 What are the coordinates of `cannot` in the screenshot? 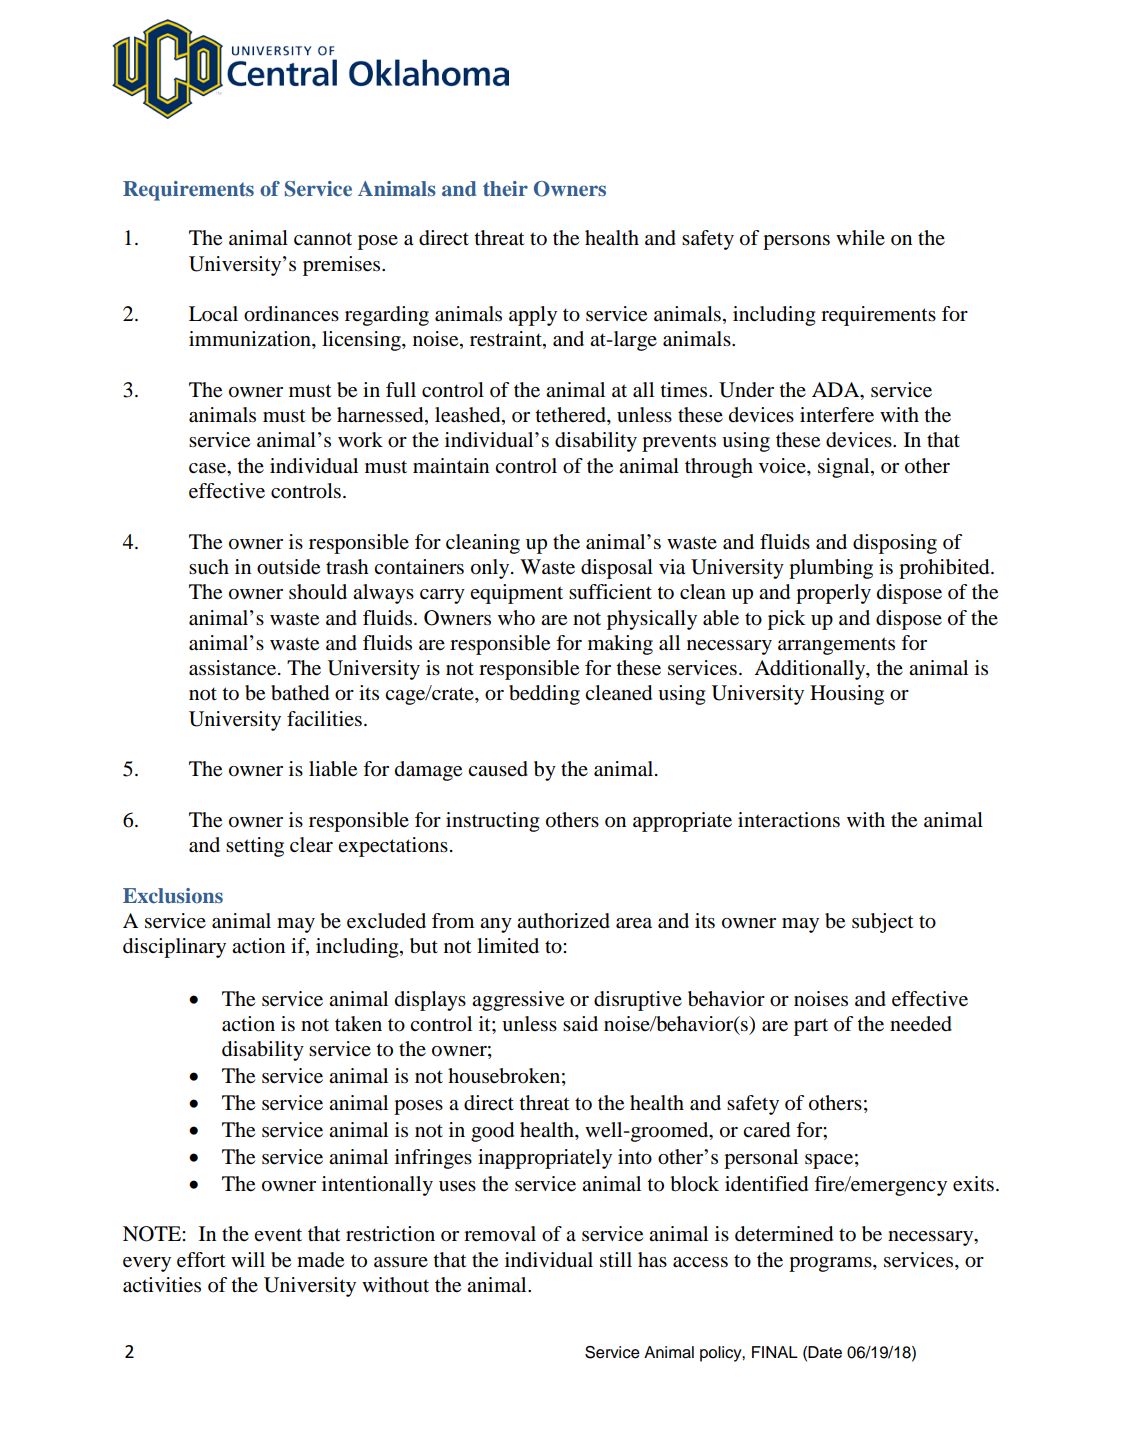 It's located at (323, 239).
